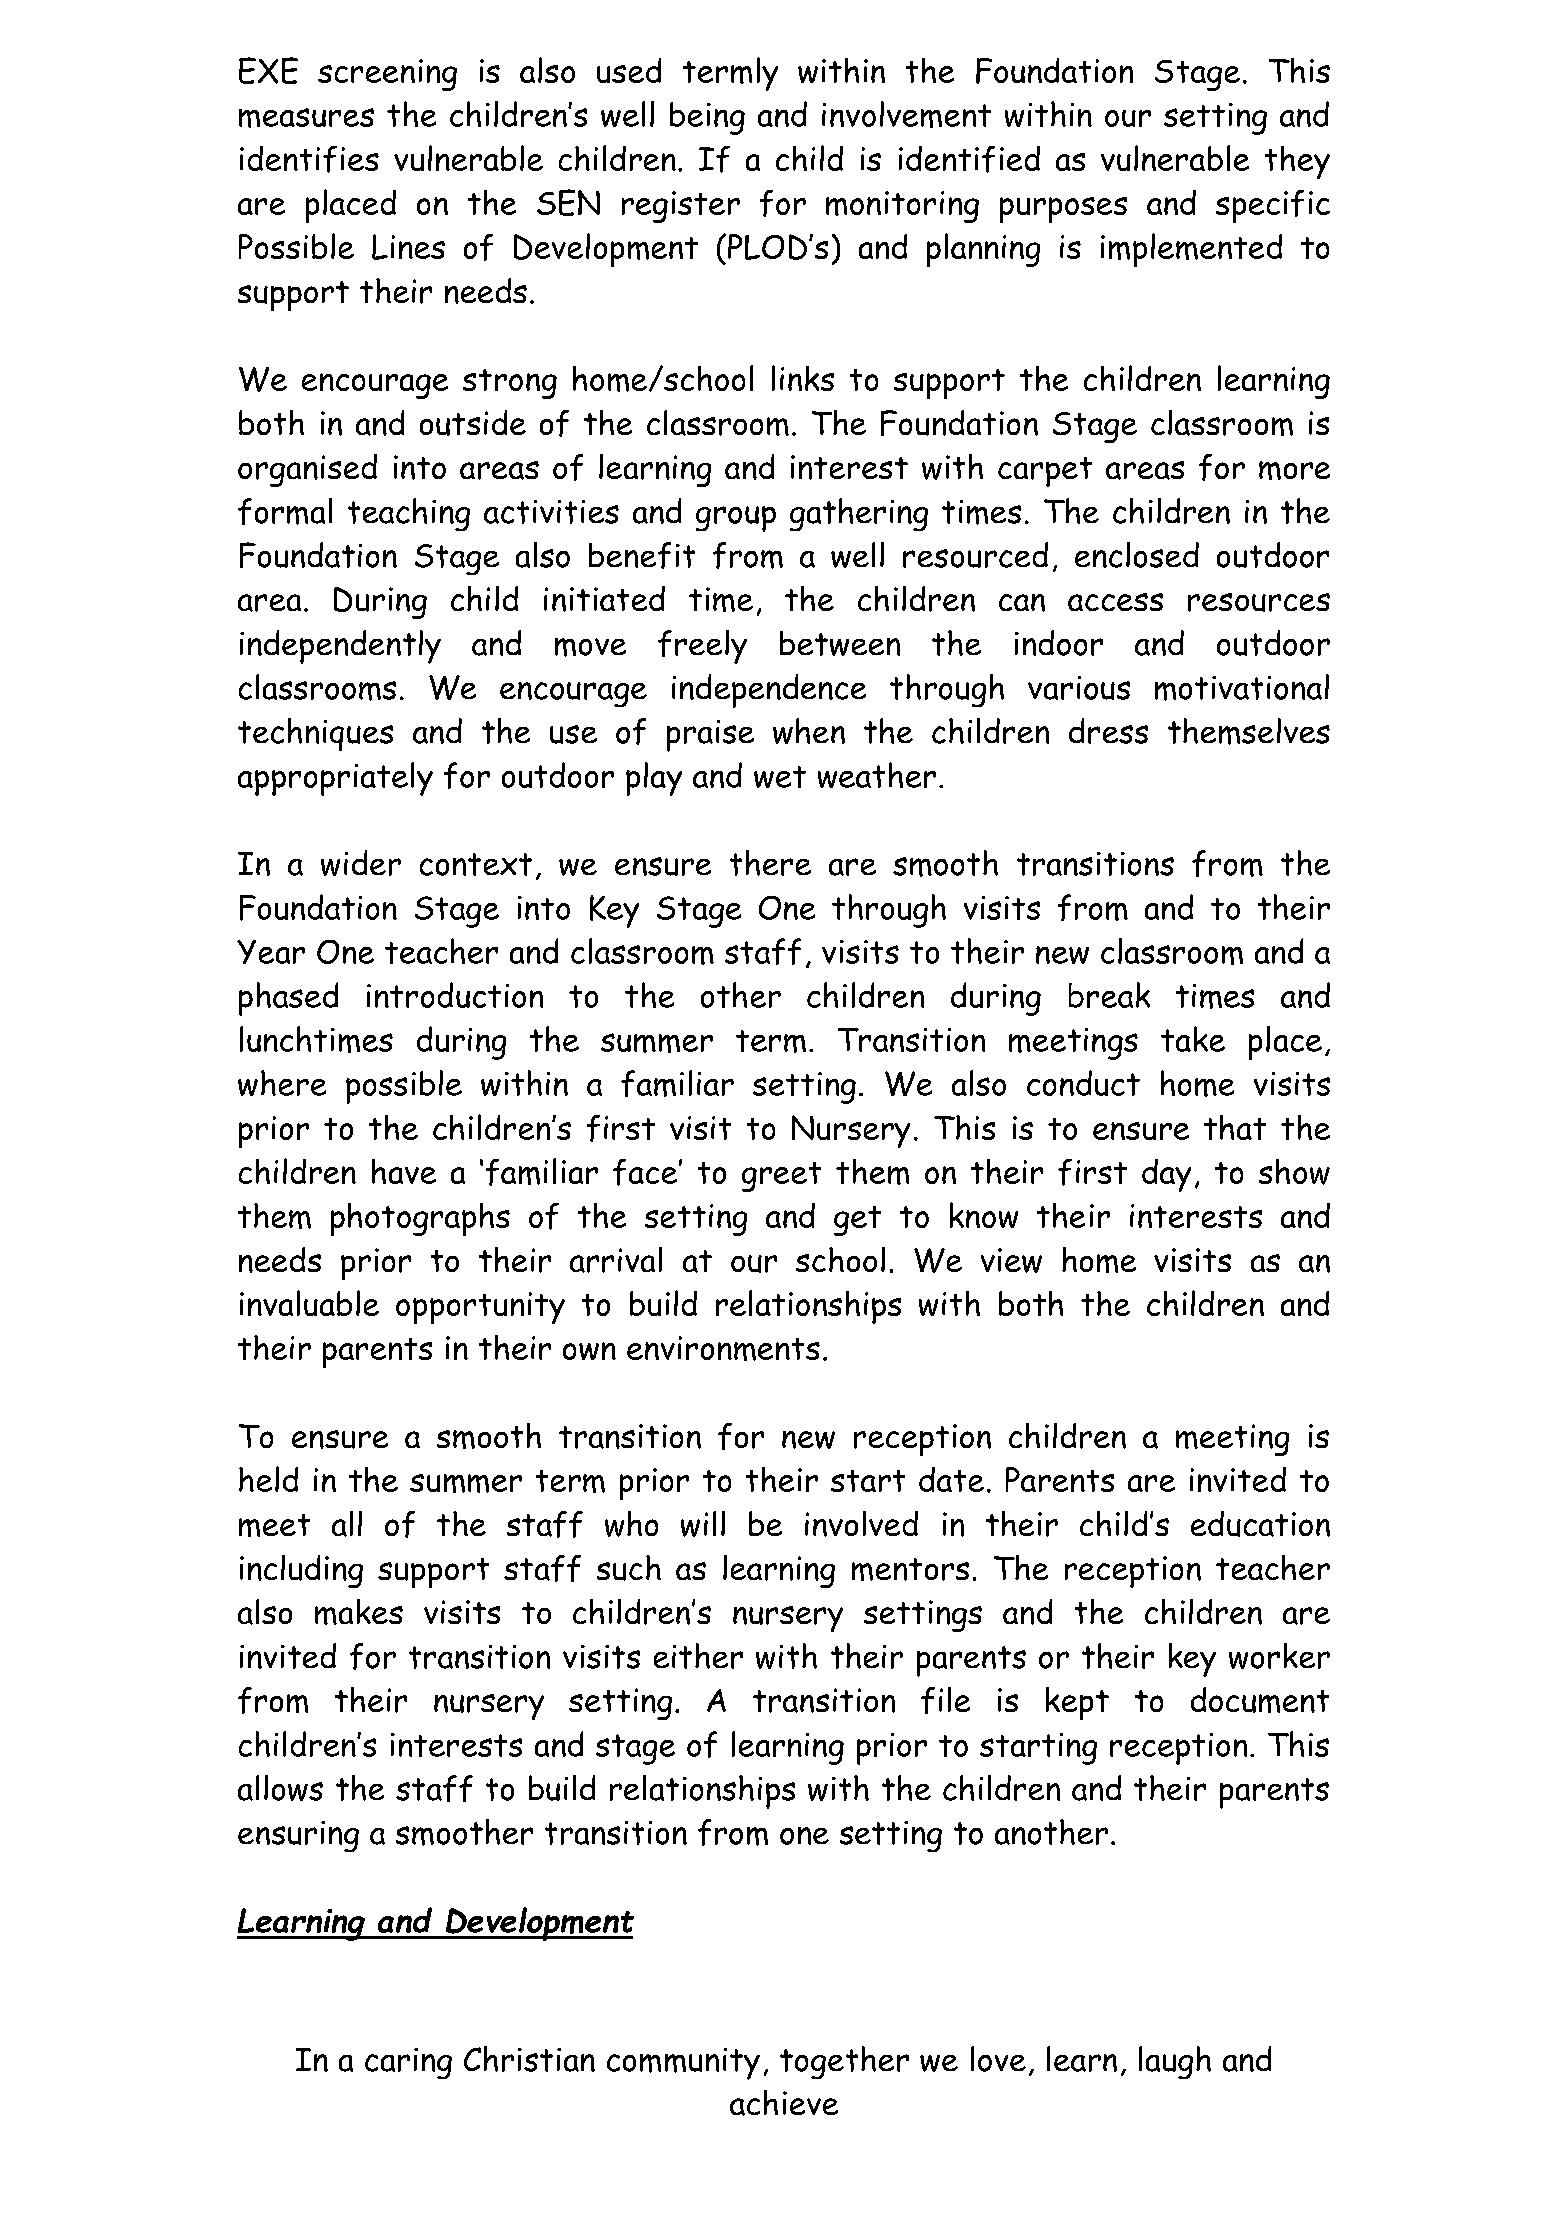 This image has height=2217, width=1568. I want to click on caring, so click(408, 2063).
